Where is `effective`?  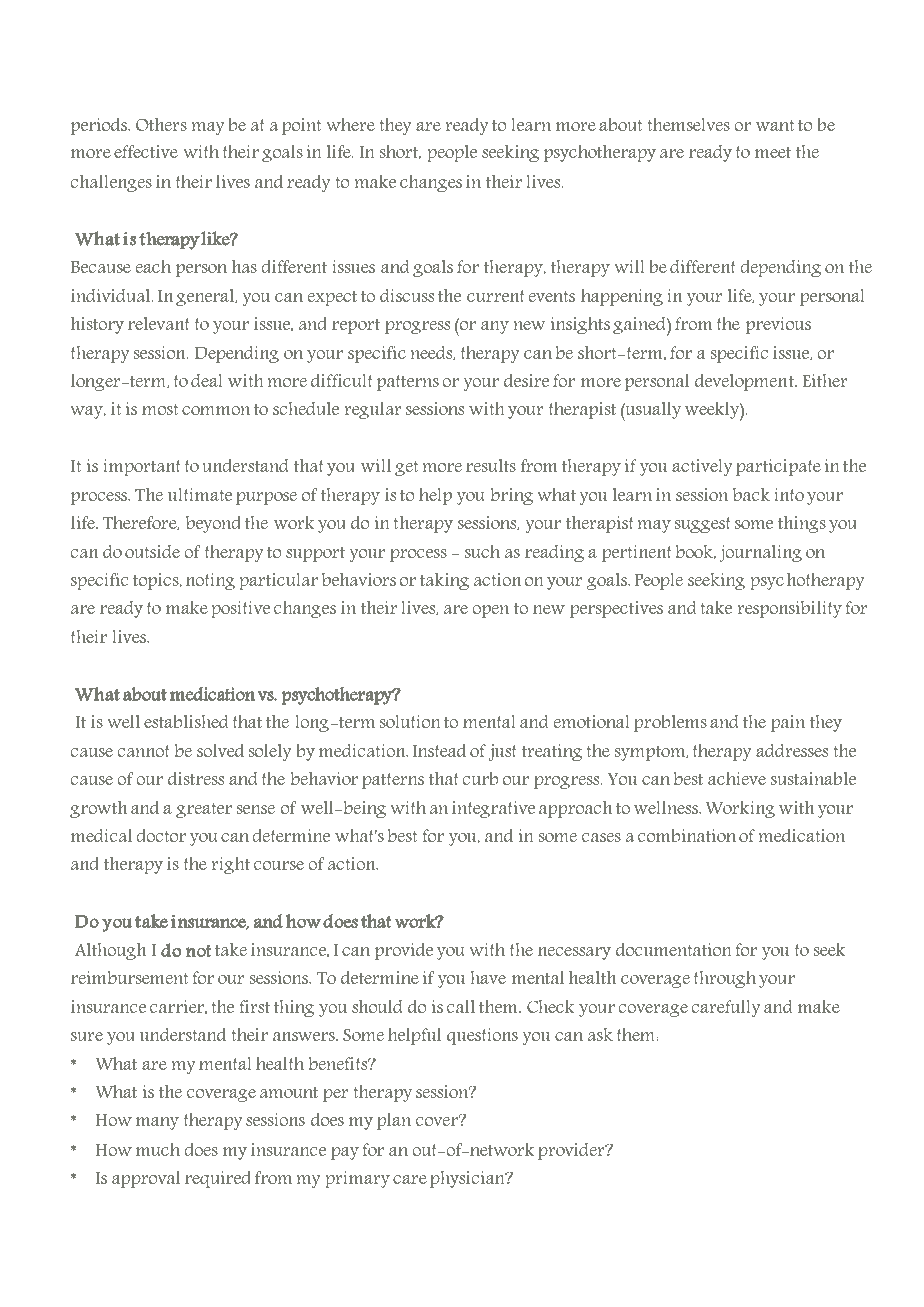
effective is located at coordinates (146, 151).
